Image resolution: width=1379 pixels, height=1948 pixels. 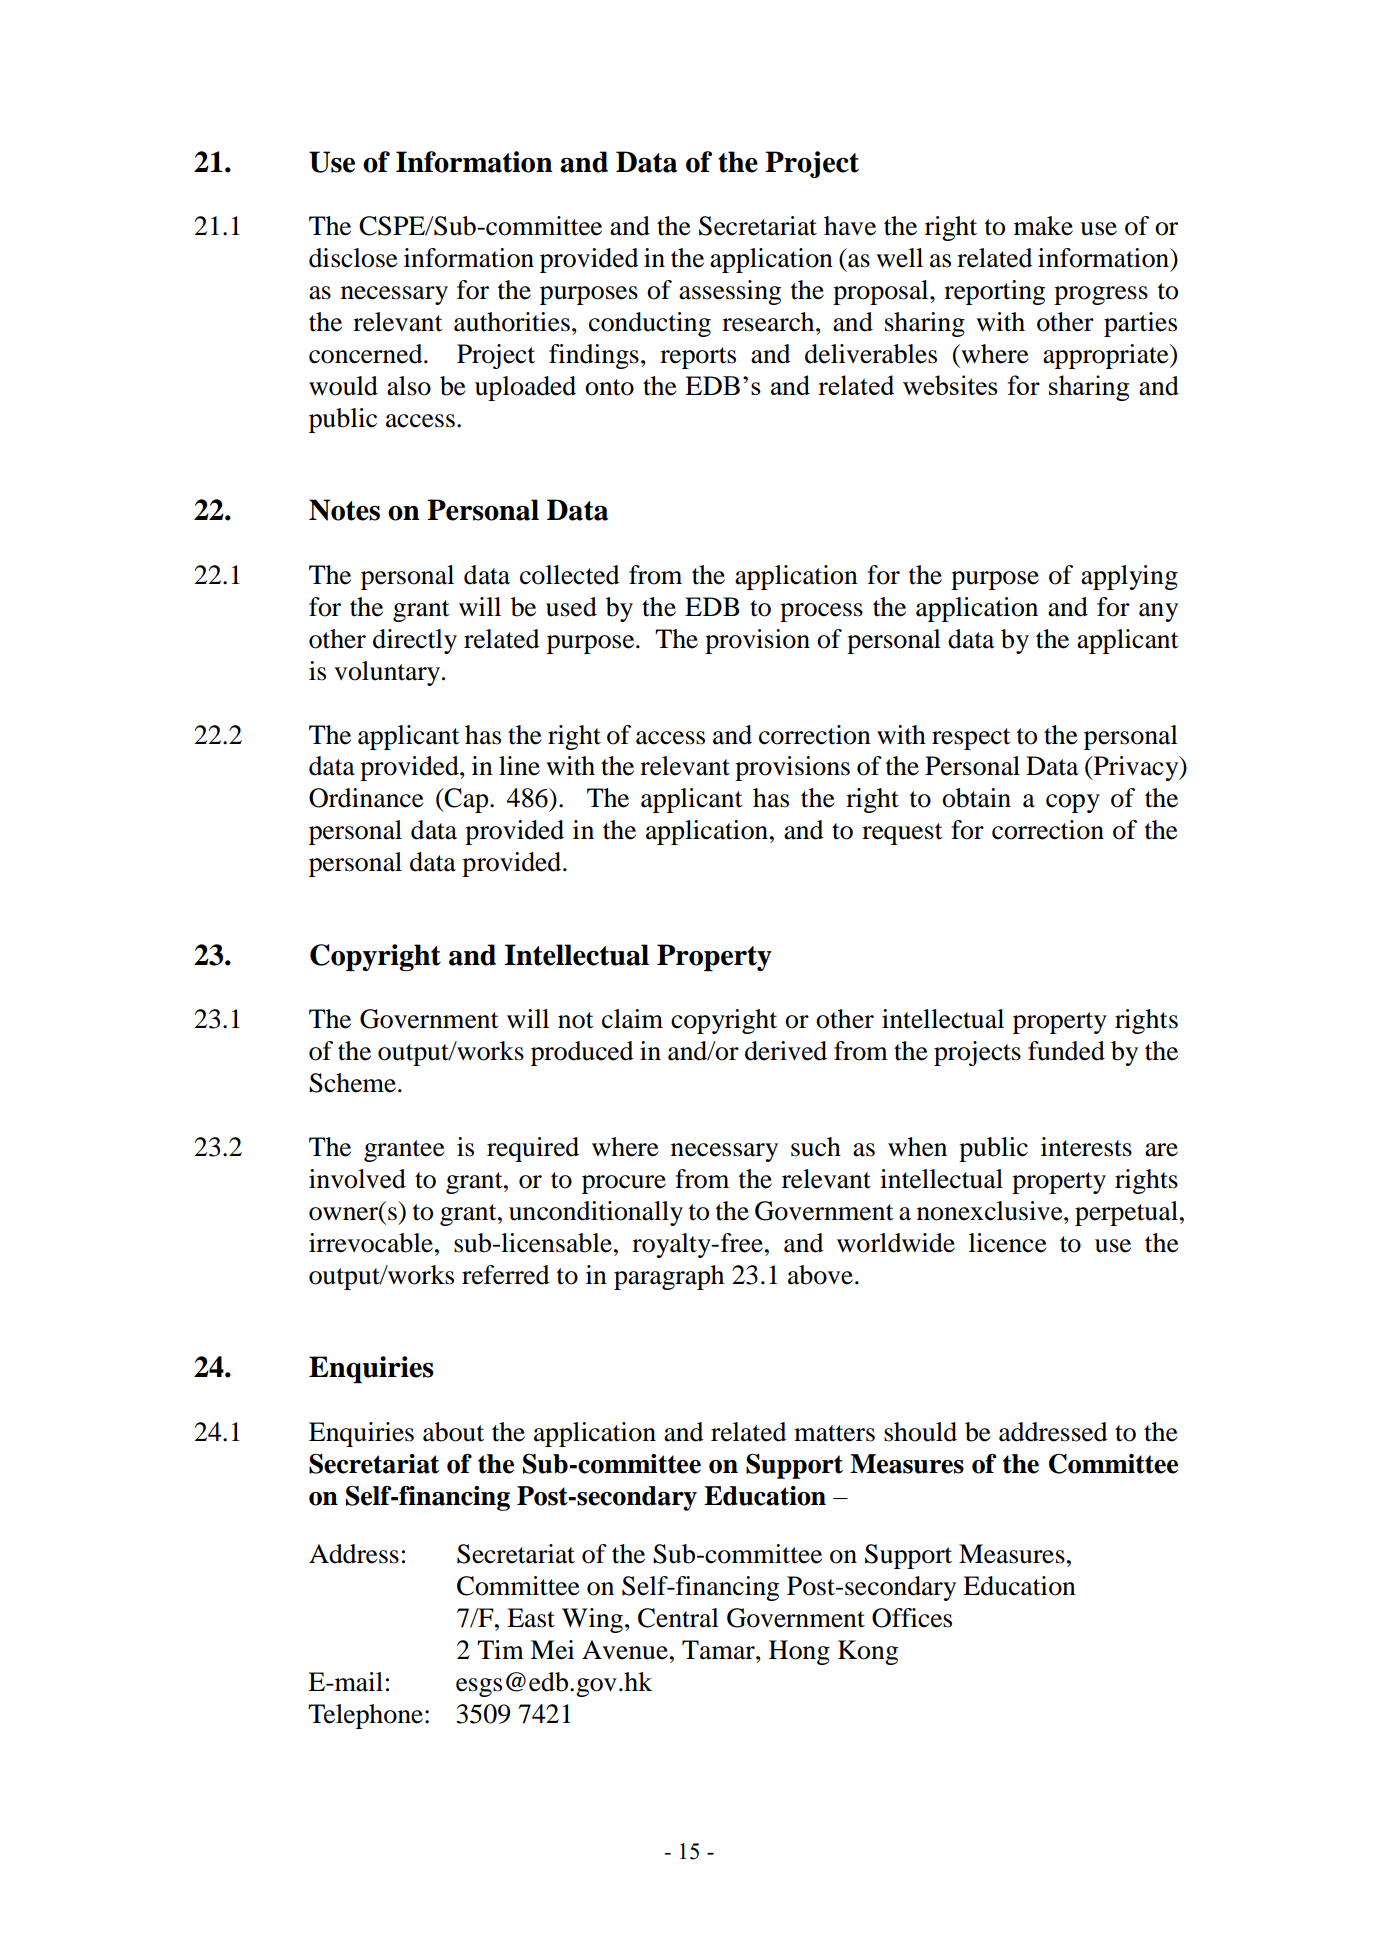 I want to click on progress, so click(x=1101, y=295).
